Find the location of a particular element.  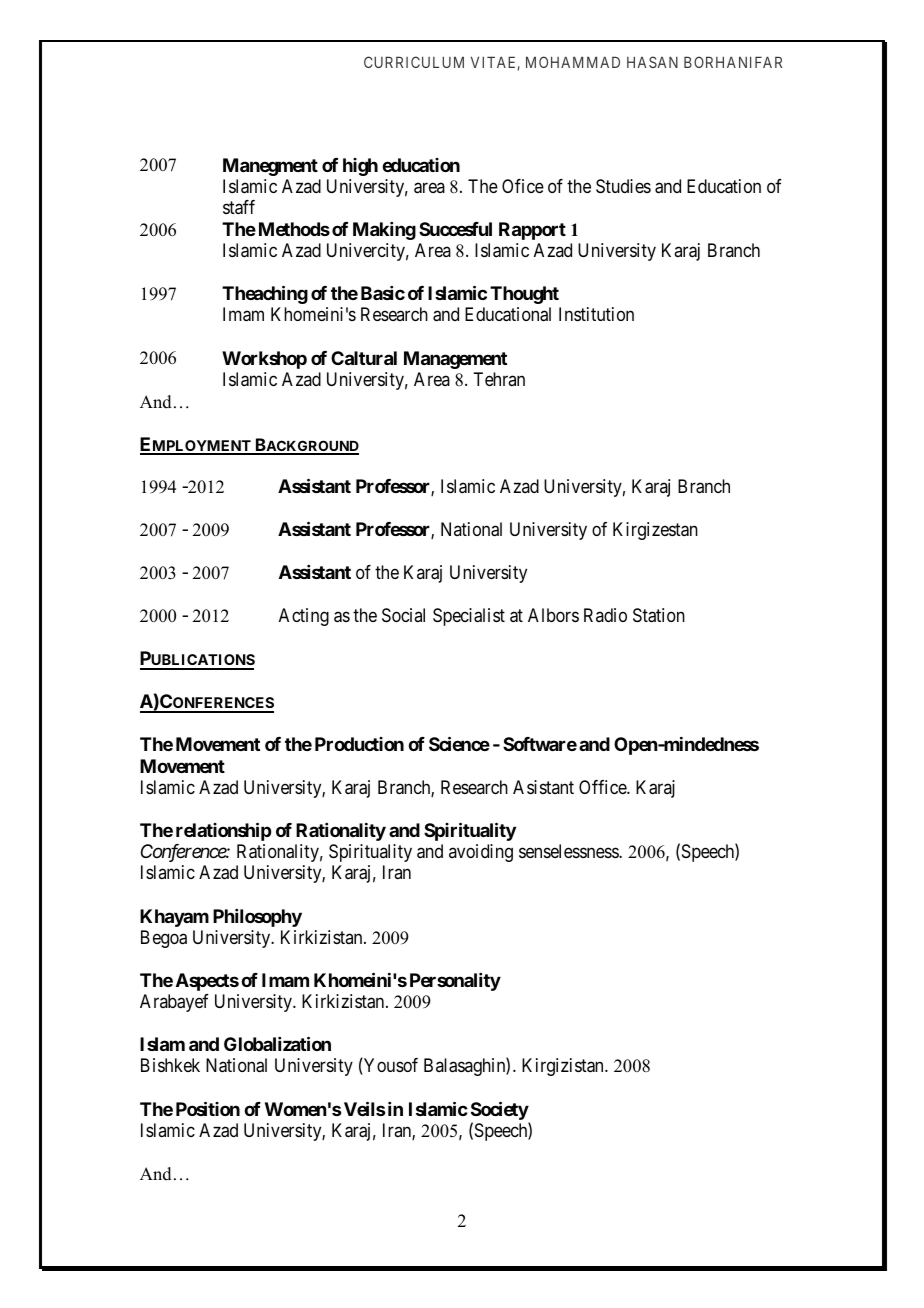

MOHAMMAD is located at coordinates (573, 62).
